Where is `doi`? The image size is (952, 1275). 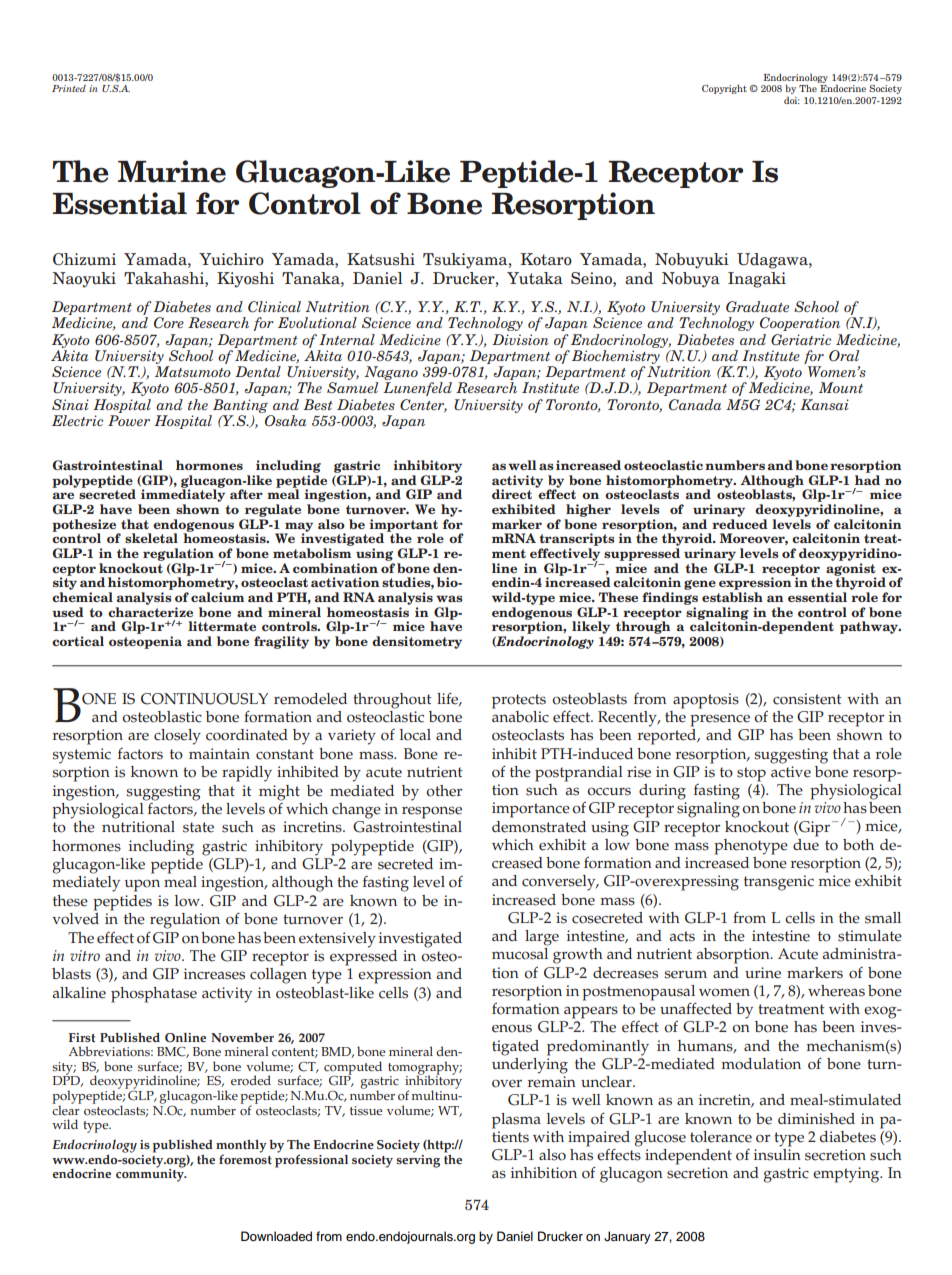
doi is located at coordinates (792, 100).
